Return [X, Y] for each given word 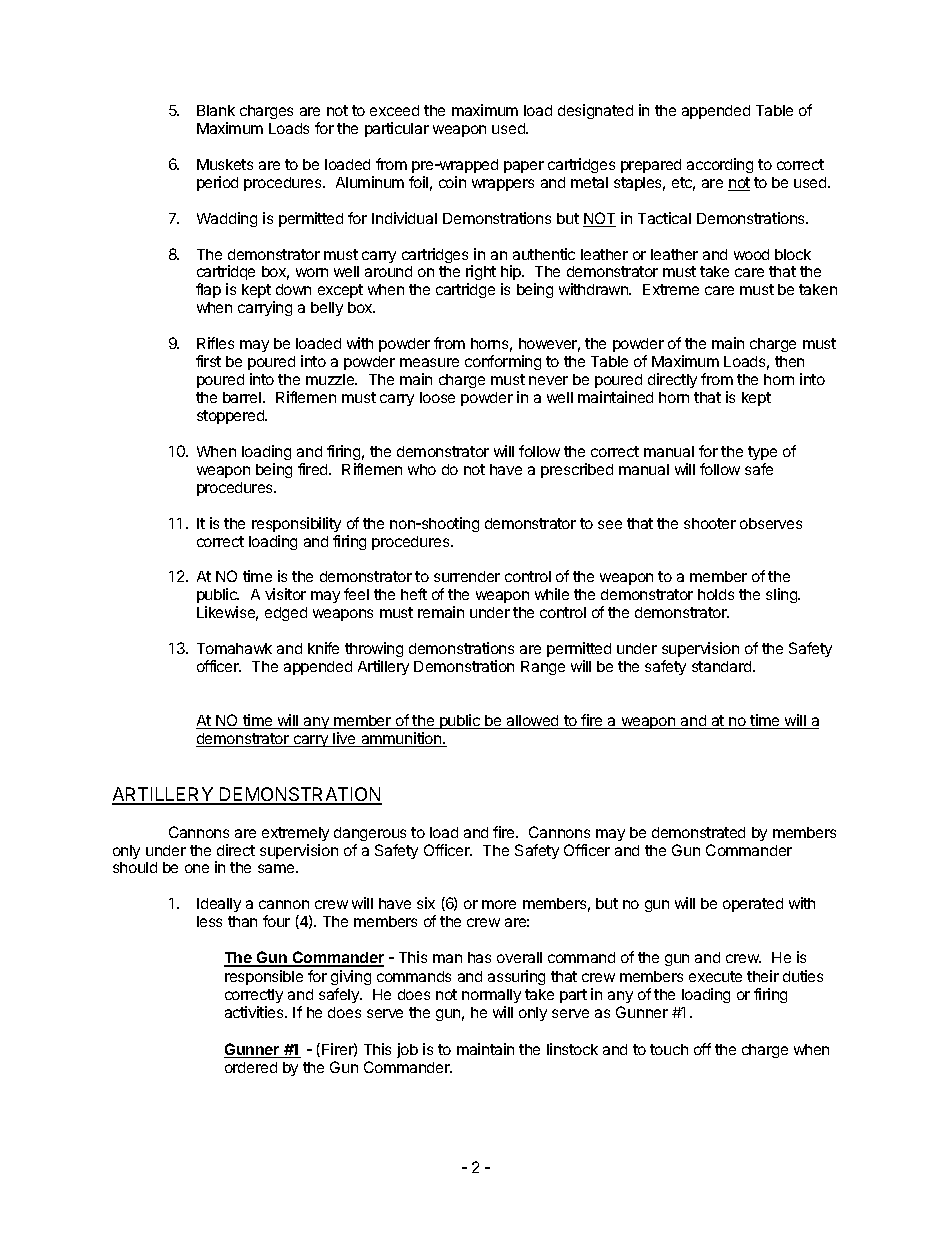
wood [751, 254]
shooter [710, 523]
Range [543, 668]
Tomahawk [234, 648]
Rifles [215, 343]
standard [723, 666]
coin [452, 182]
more [499, 904]
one [197, 868]
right [481, 274]
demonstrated [698, 832]
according [720, 165]
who [422, 469]
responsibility [296, 524]
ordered [251, 1067]
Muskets [225, 164]
